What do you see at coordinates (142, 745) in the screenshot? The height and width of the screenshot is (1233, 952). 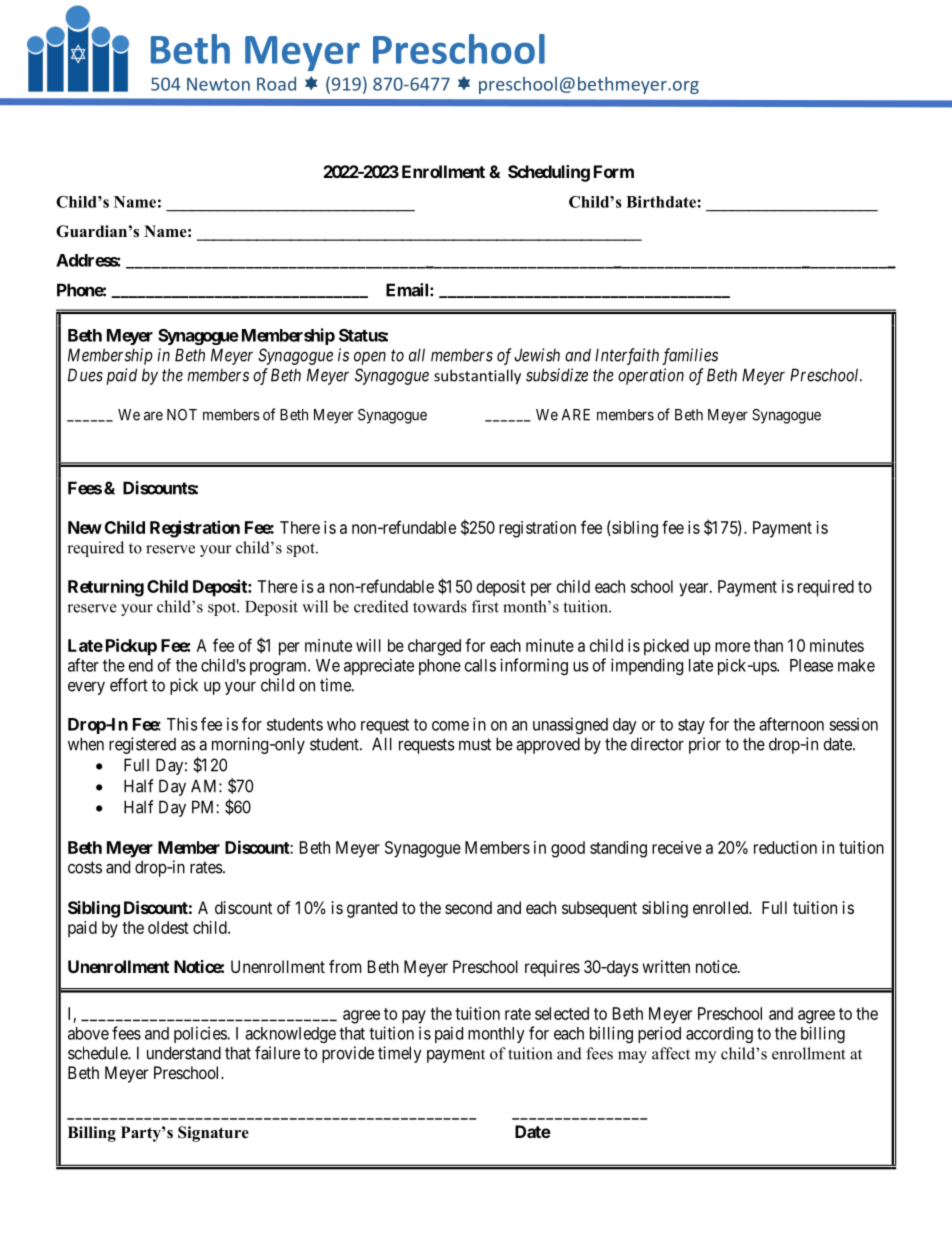 I see `registered` at bounding box center [142, 745].
